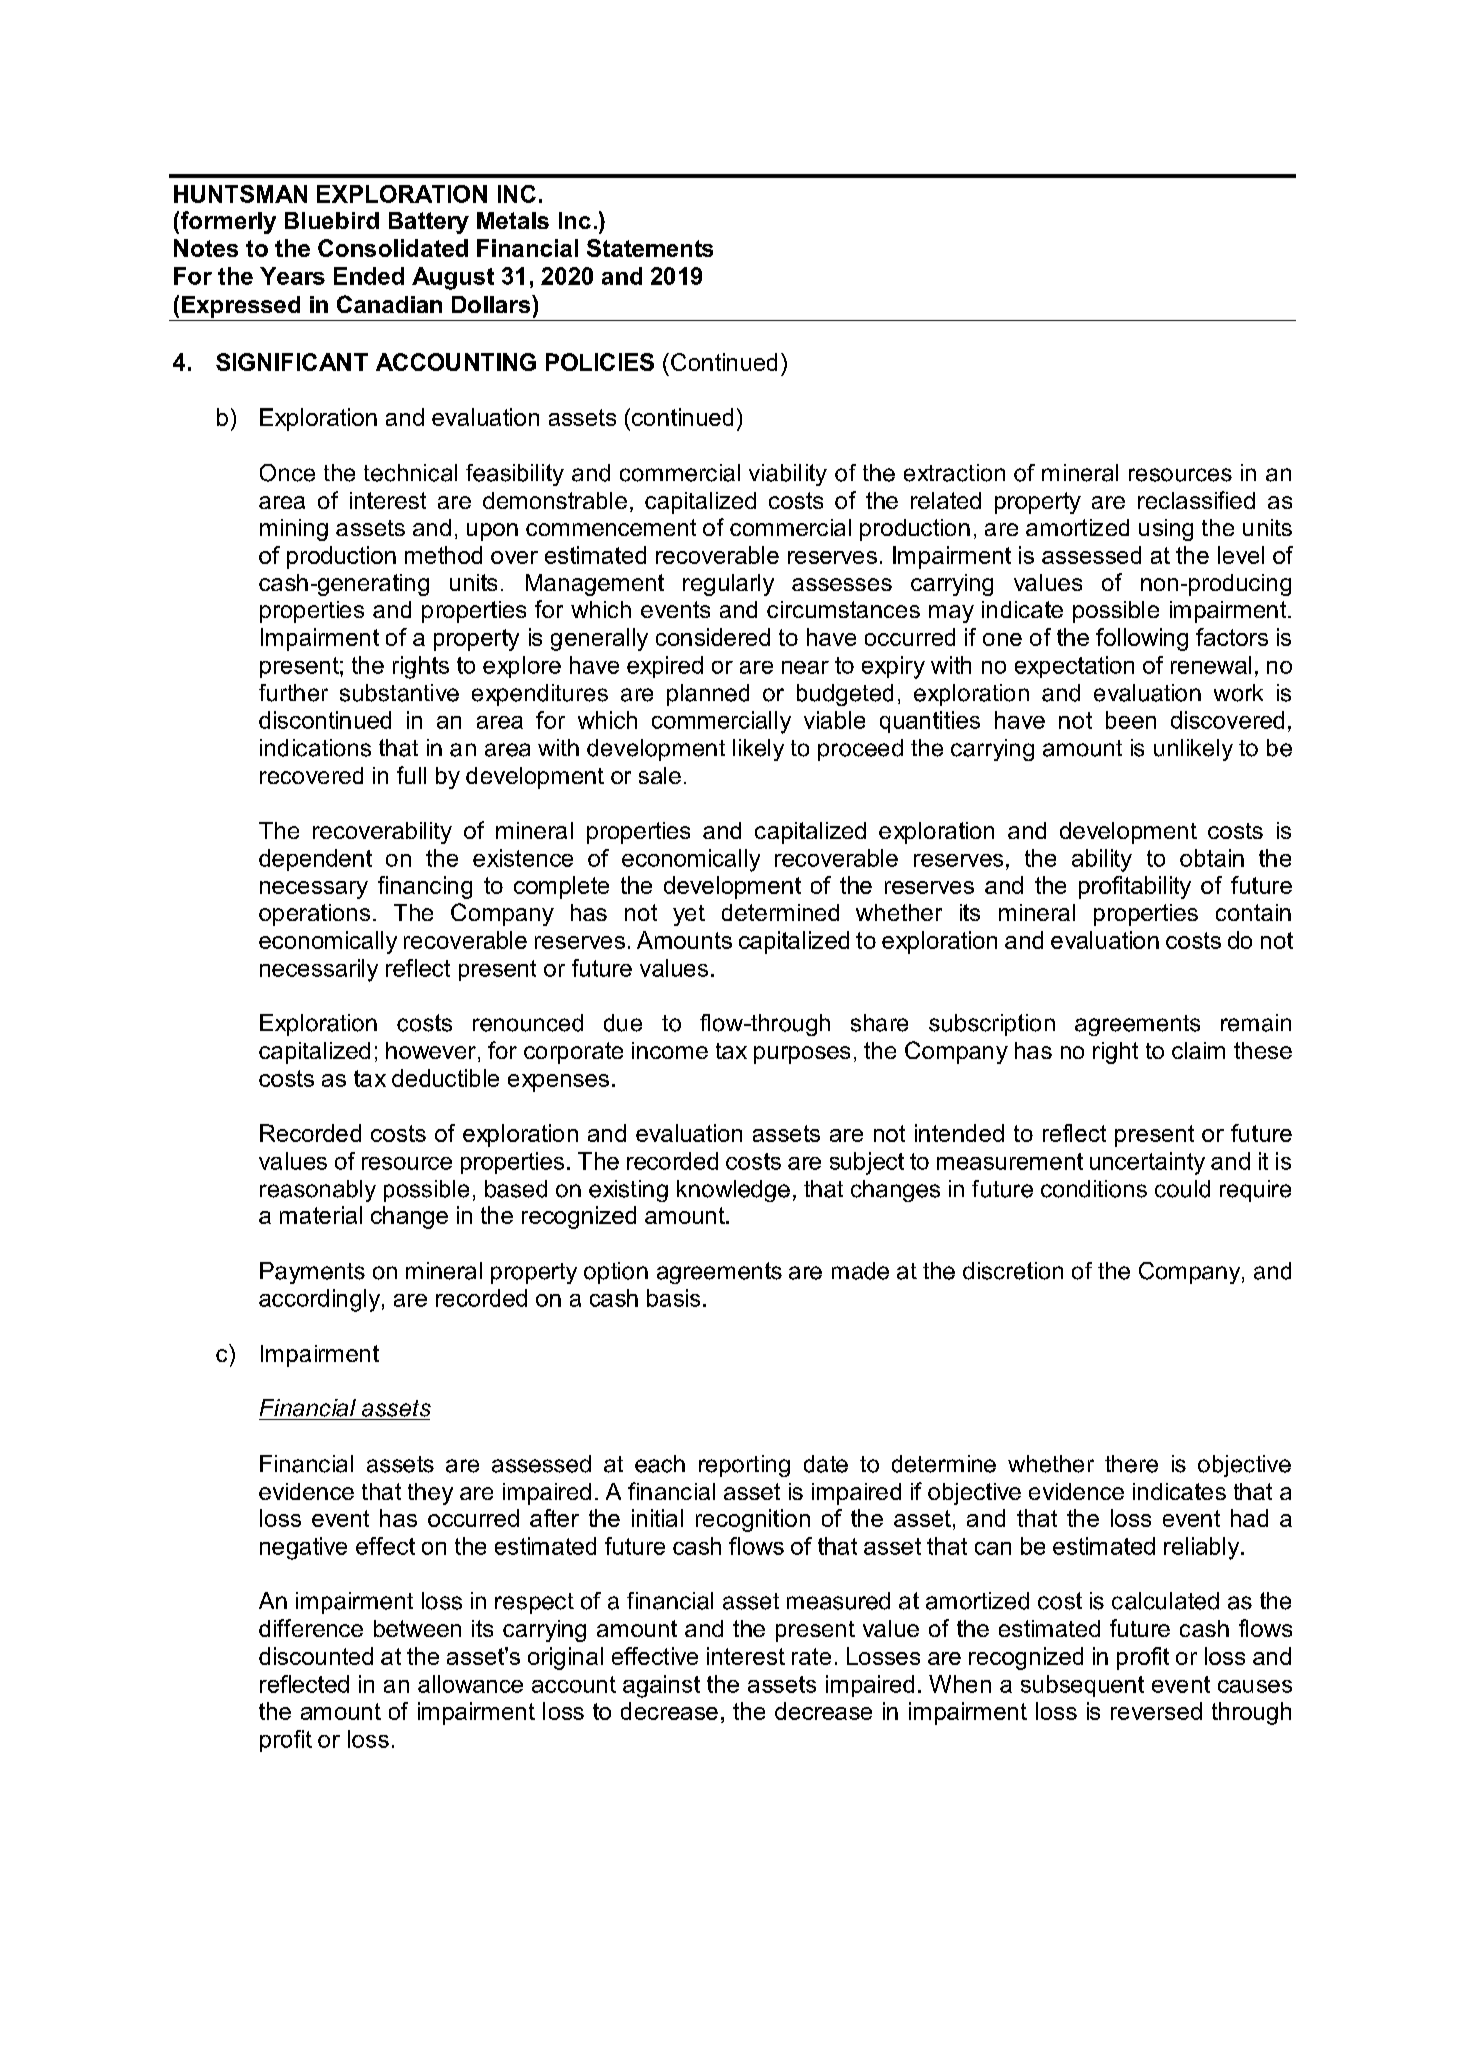 The image size is (1464, 2071). I want to click on yet, so click(689, 915).
